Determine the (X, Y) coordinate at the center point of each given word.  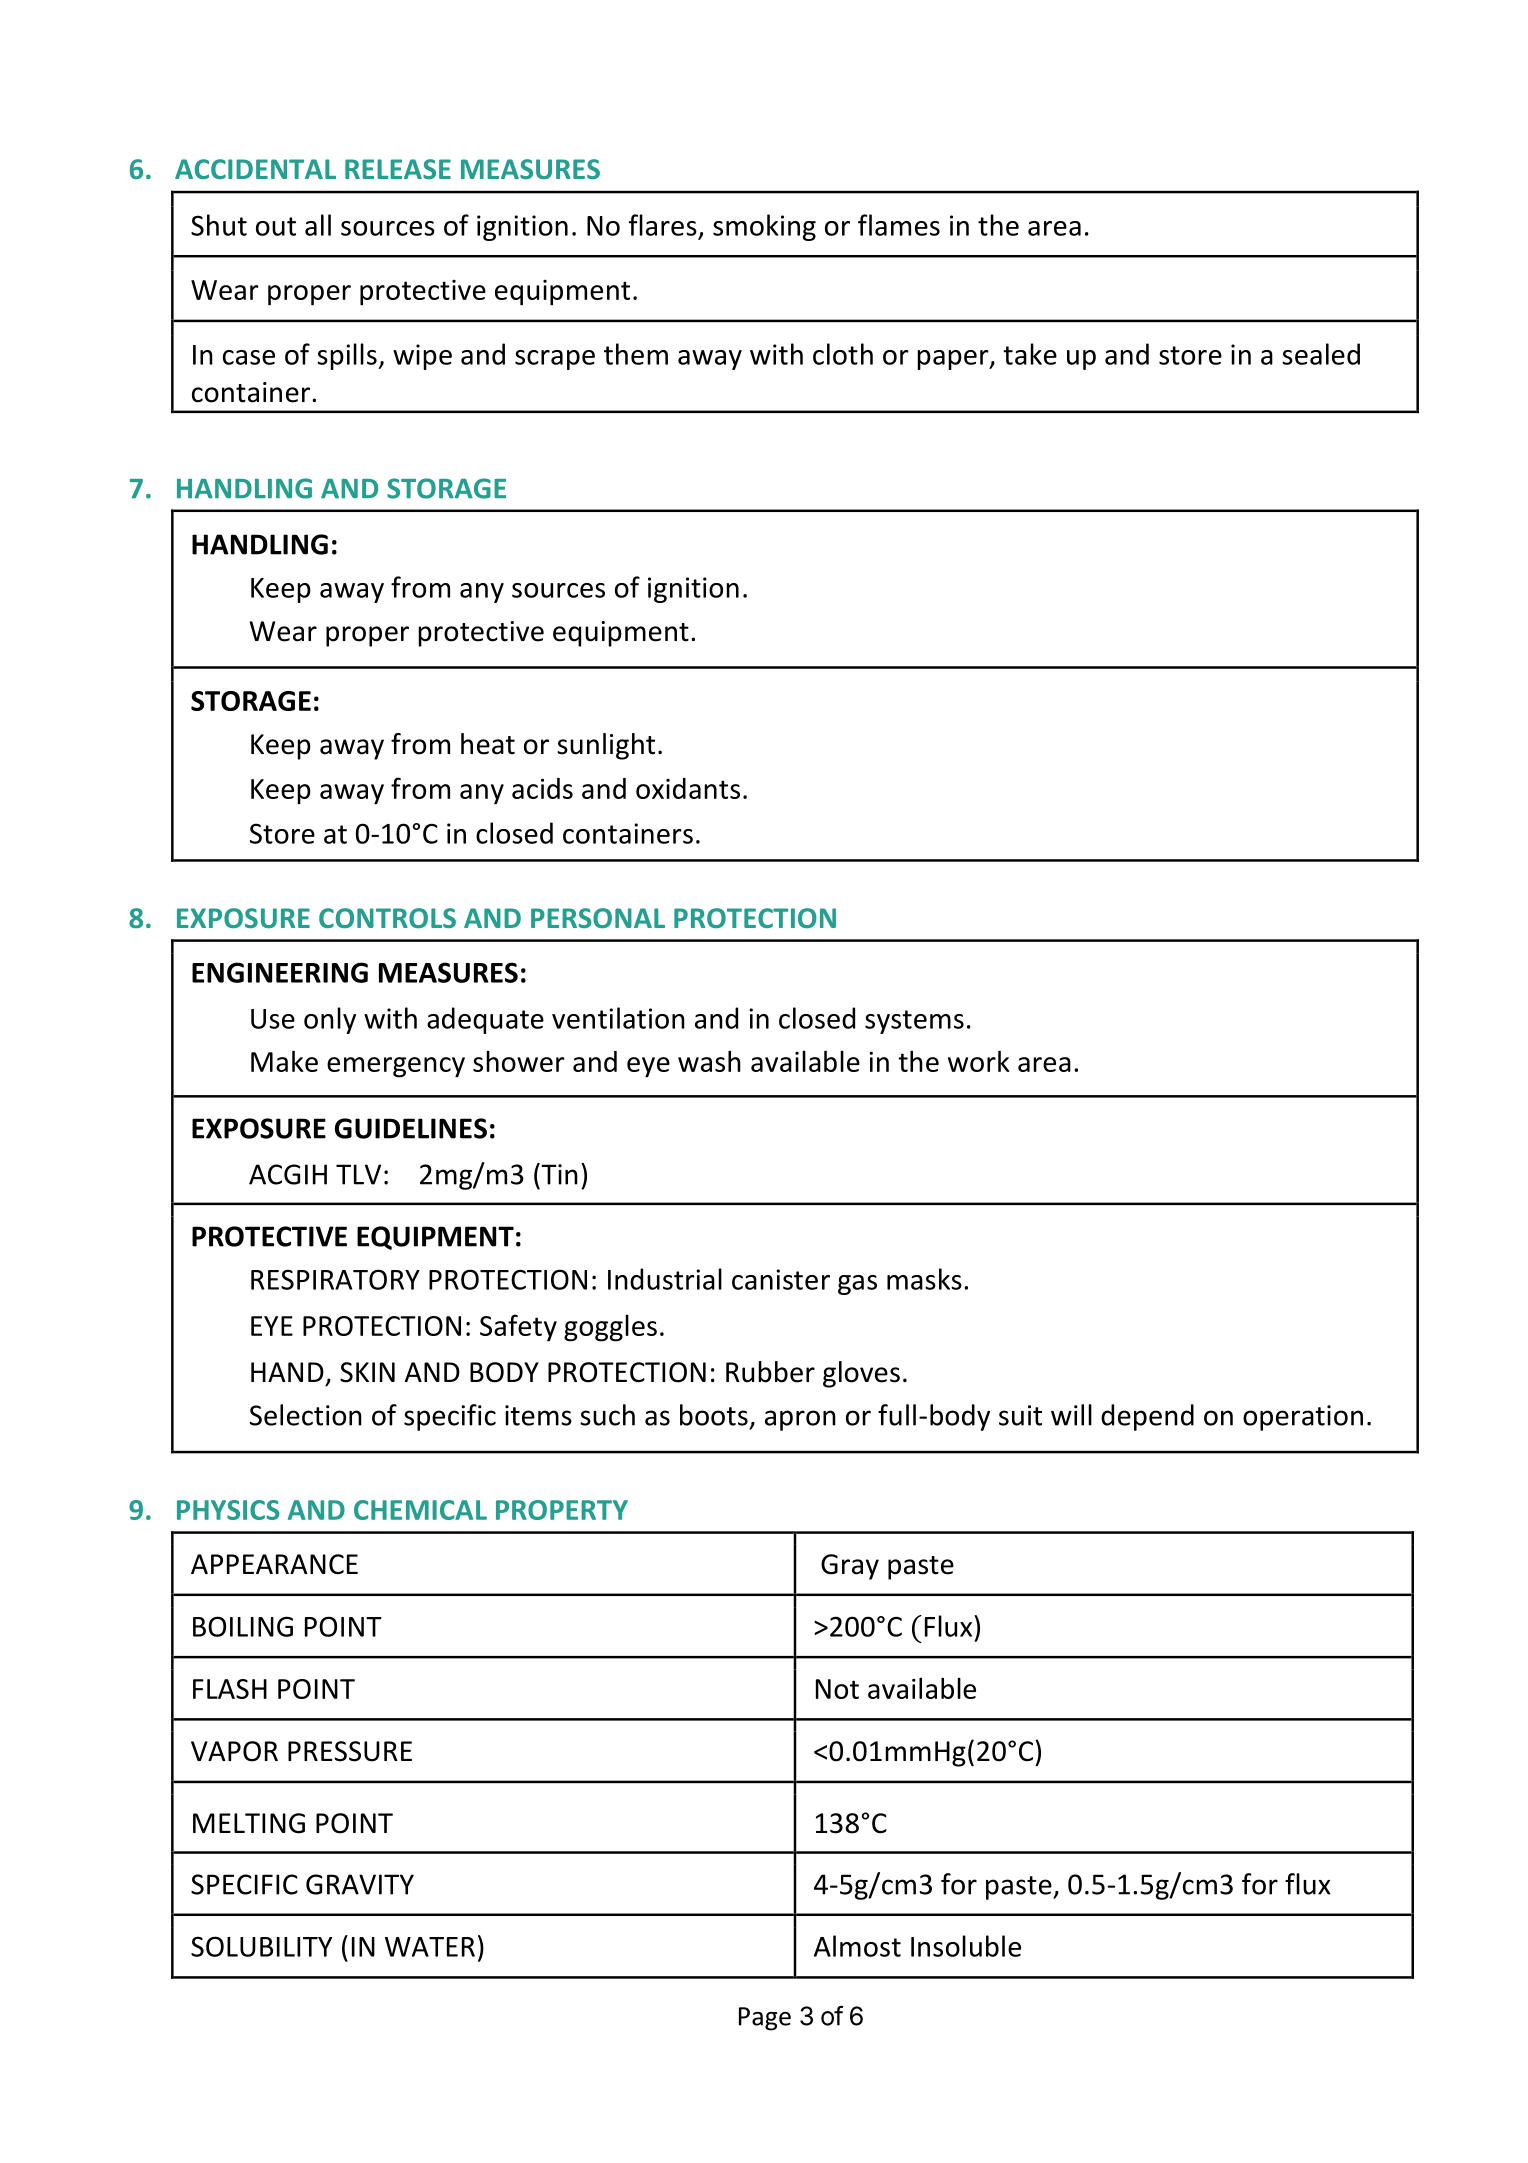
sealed (1321, 354)
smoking (764, 227)
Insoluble (966, 1946)
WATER (430, 1947)
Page (765, 2019)
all (318, 225)
